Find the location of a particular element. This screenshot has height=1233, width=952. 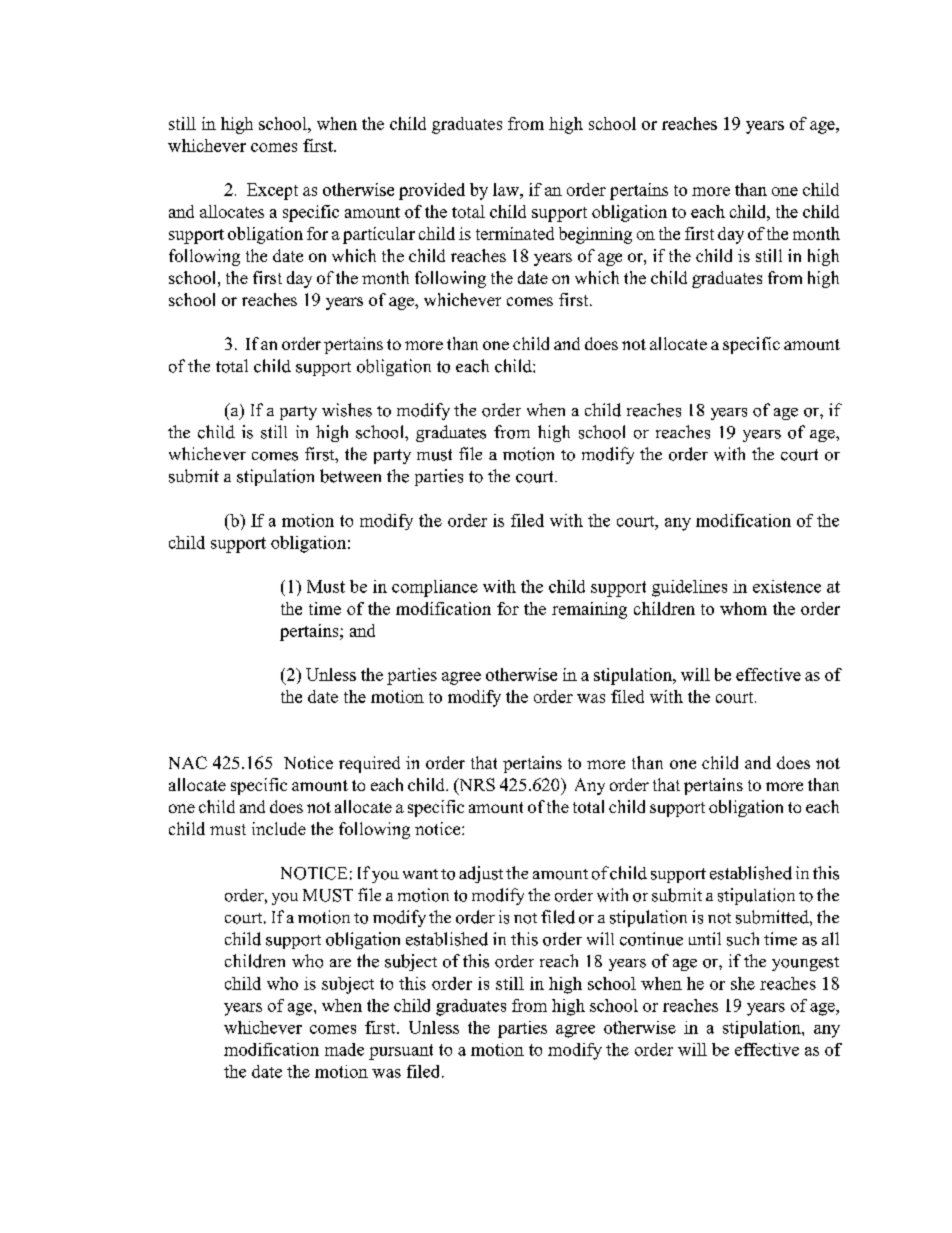

NRS is located at coordinates (476, 786).
